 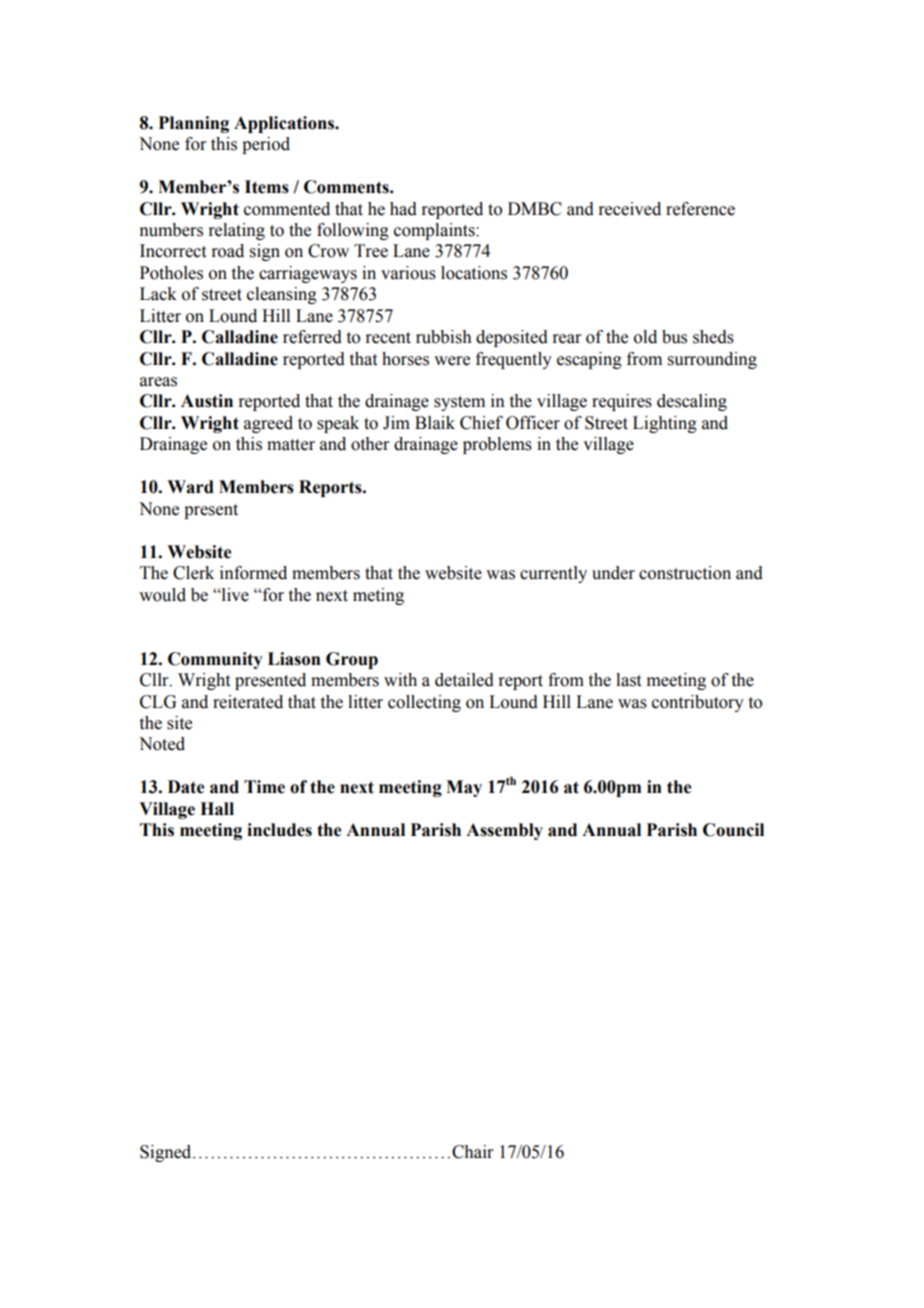 What do you see at coordinates (253, 573) in the document?
I see `informed` at bounding box center [253, 573].
